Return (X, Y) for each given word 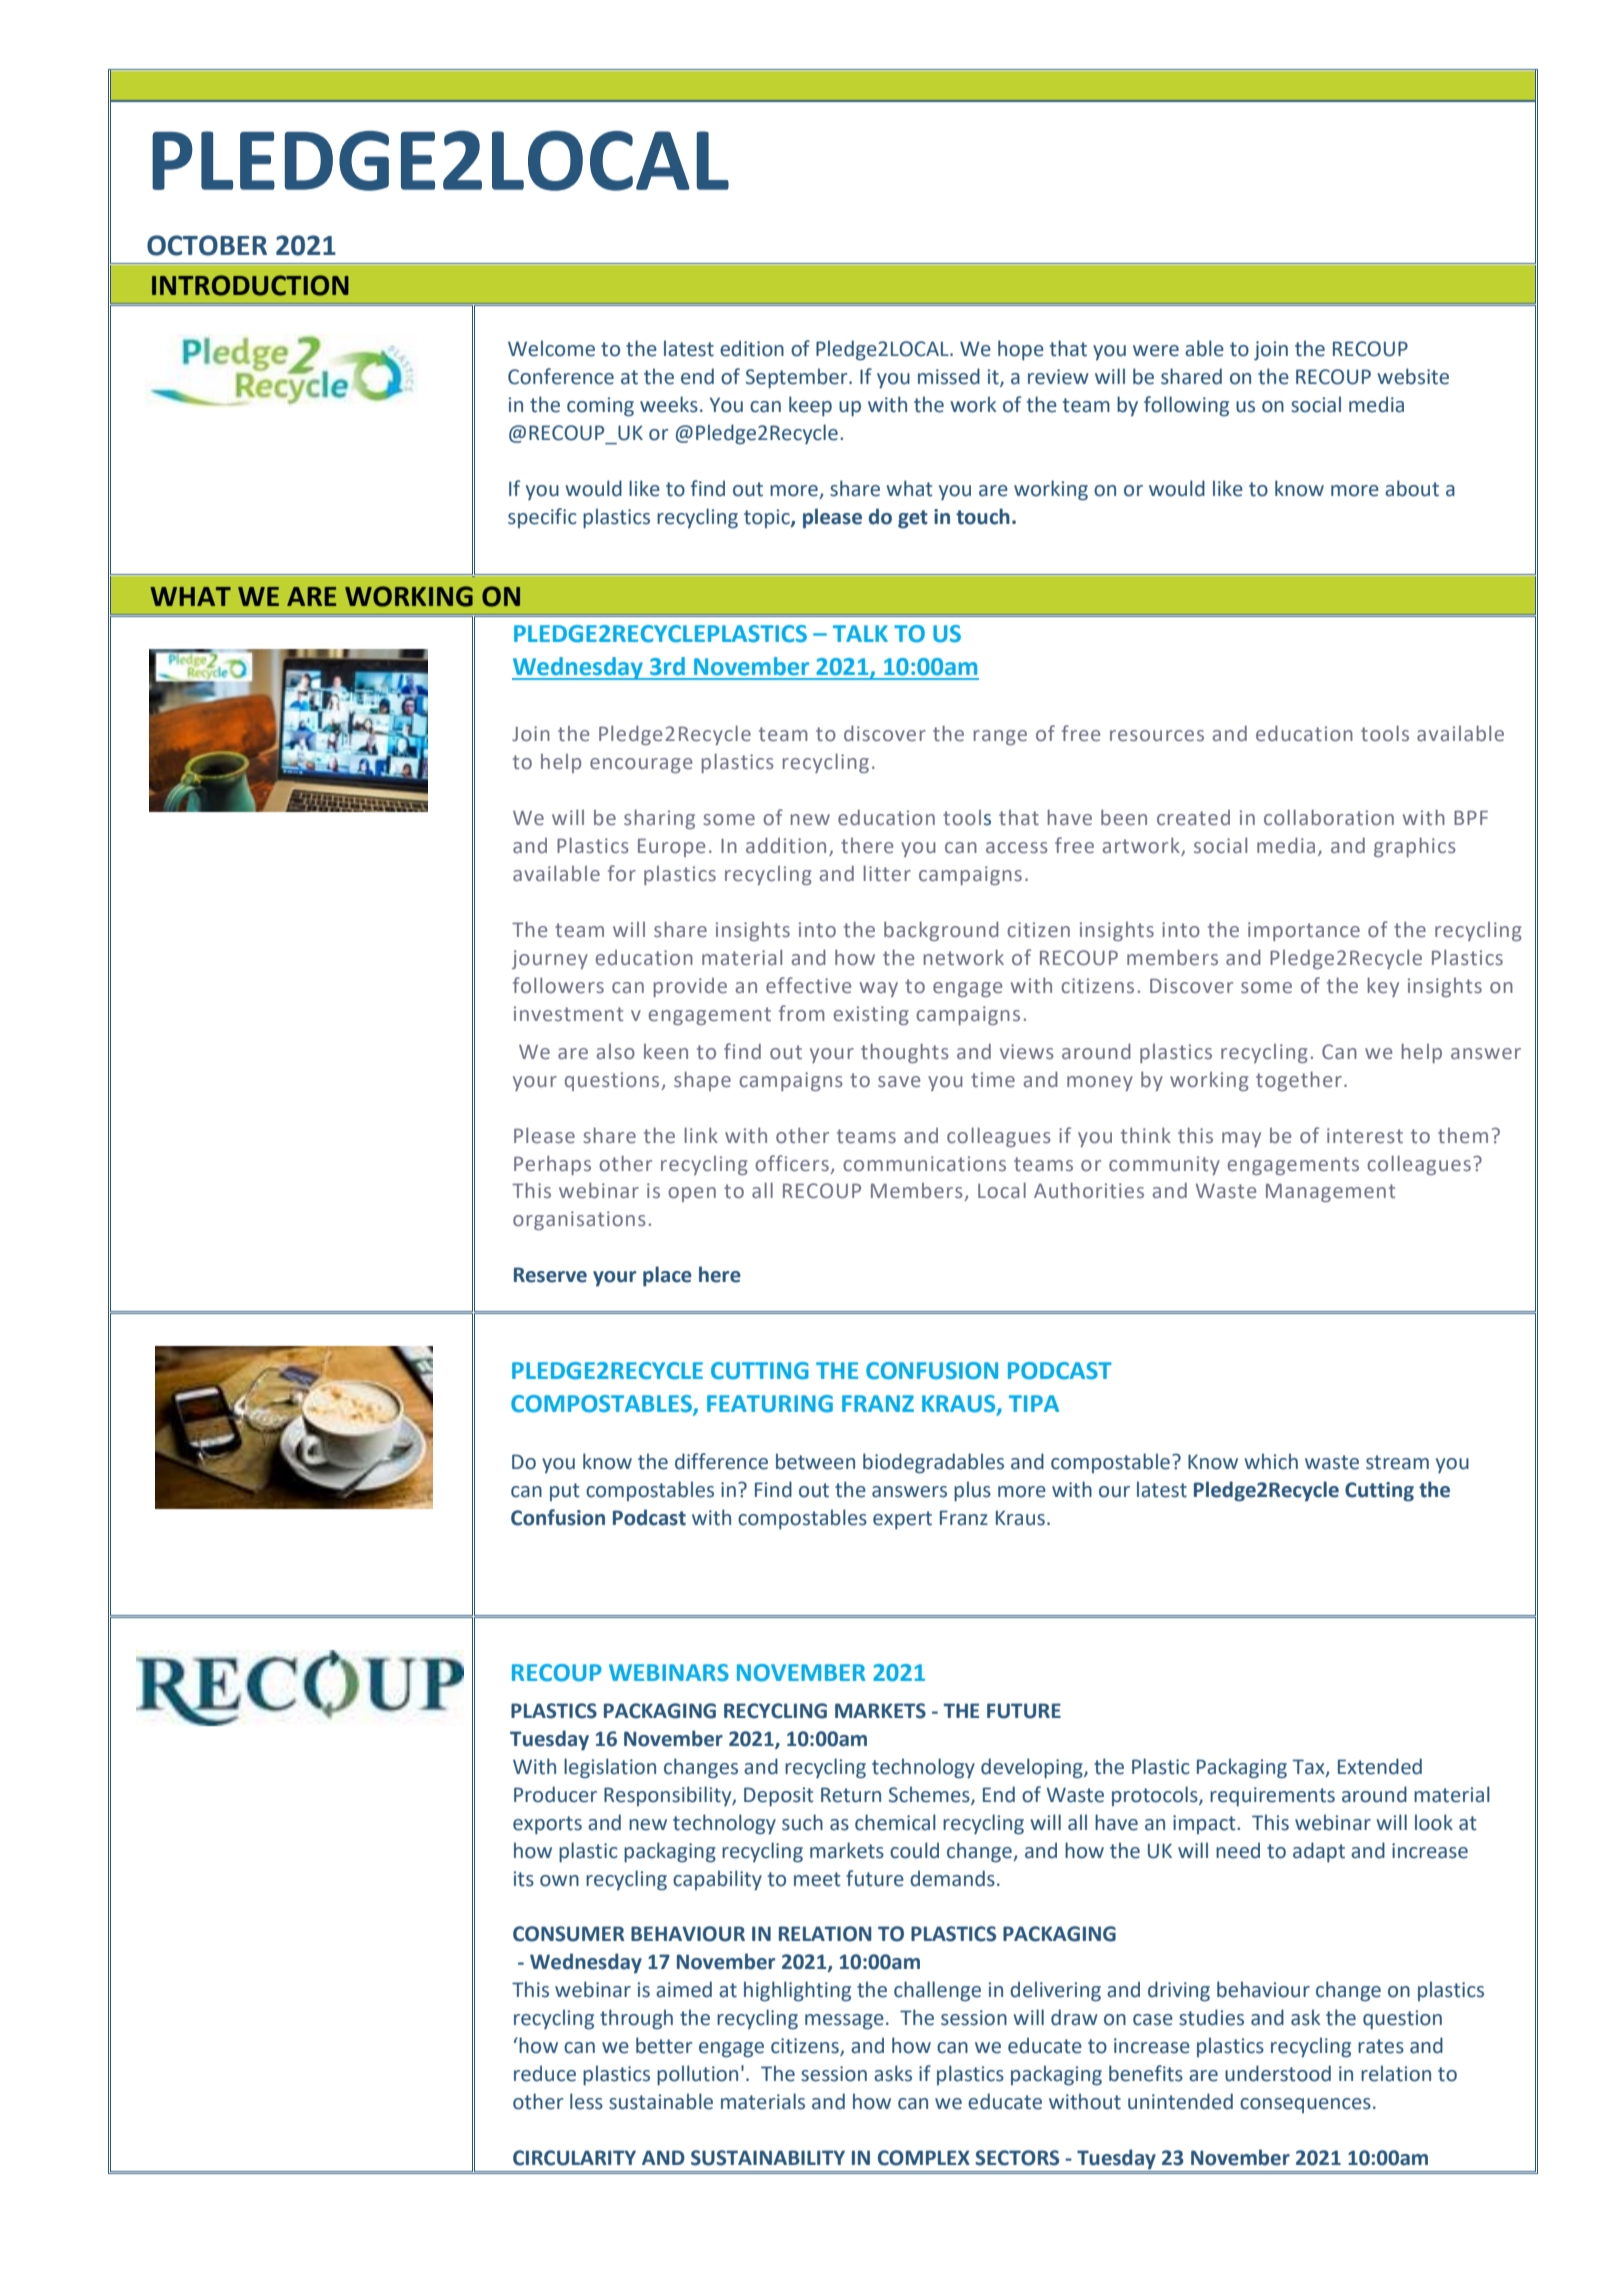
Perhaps (552, 1165)
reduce (545, 2073)
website (1413, 376)
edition (752, 348)
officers (792, 1163)
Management (1330, 1193)
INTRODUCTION (250, 285)
